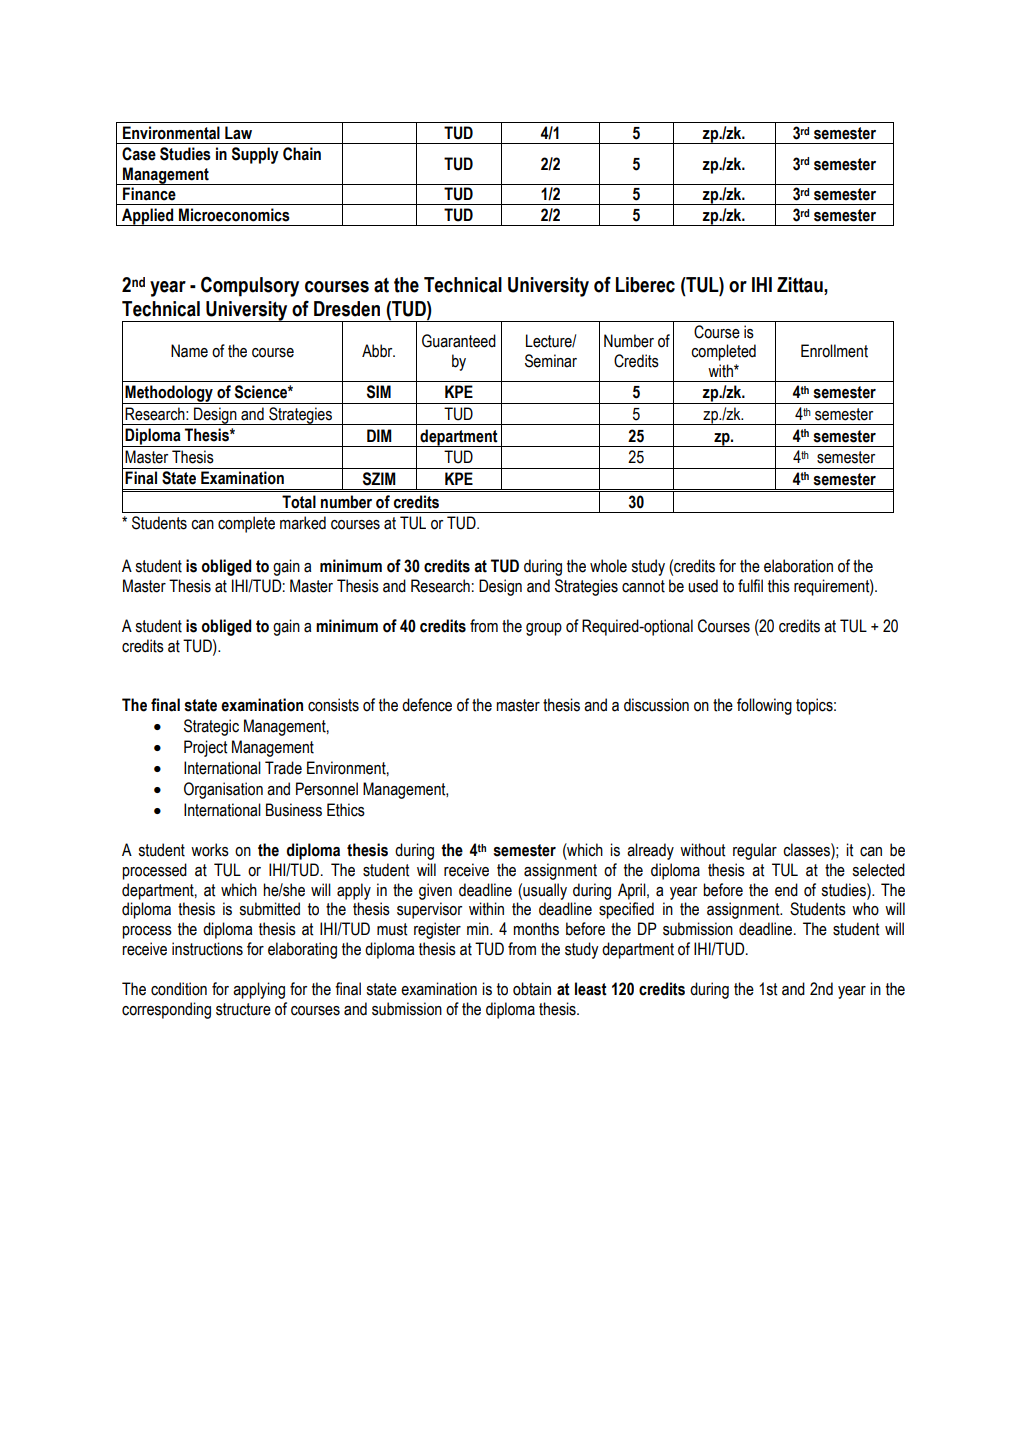 This page has width=1028, height=1454. I want to click on structure, so click(243, 1009).
